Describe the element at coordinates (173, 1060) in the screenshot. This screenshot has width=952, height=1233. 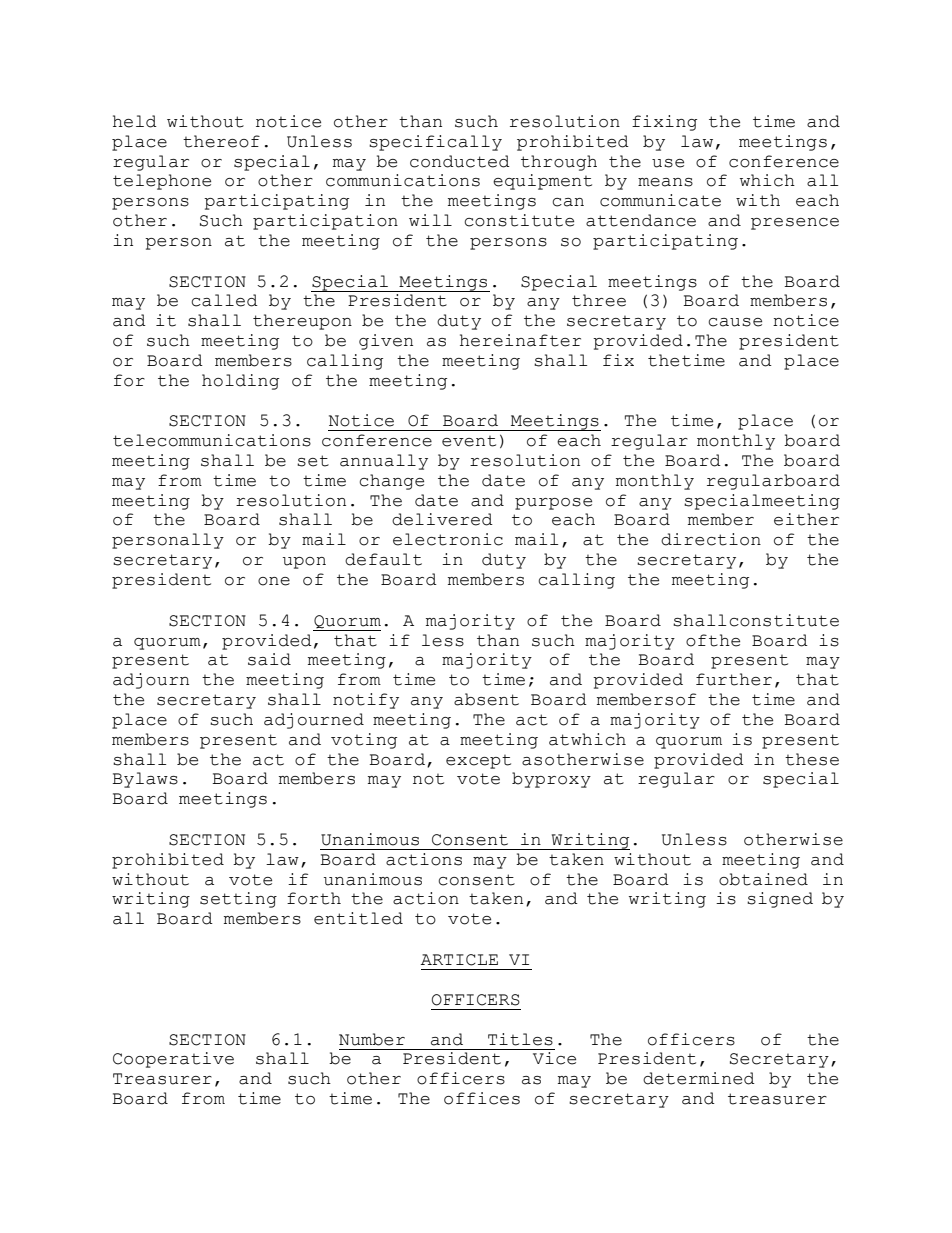
I see `Cooperative` at that location.
